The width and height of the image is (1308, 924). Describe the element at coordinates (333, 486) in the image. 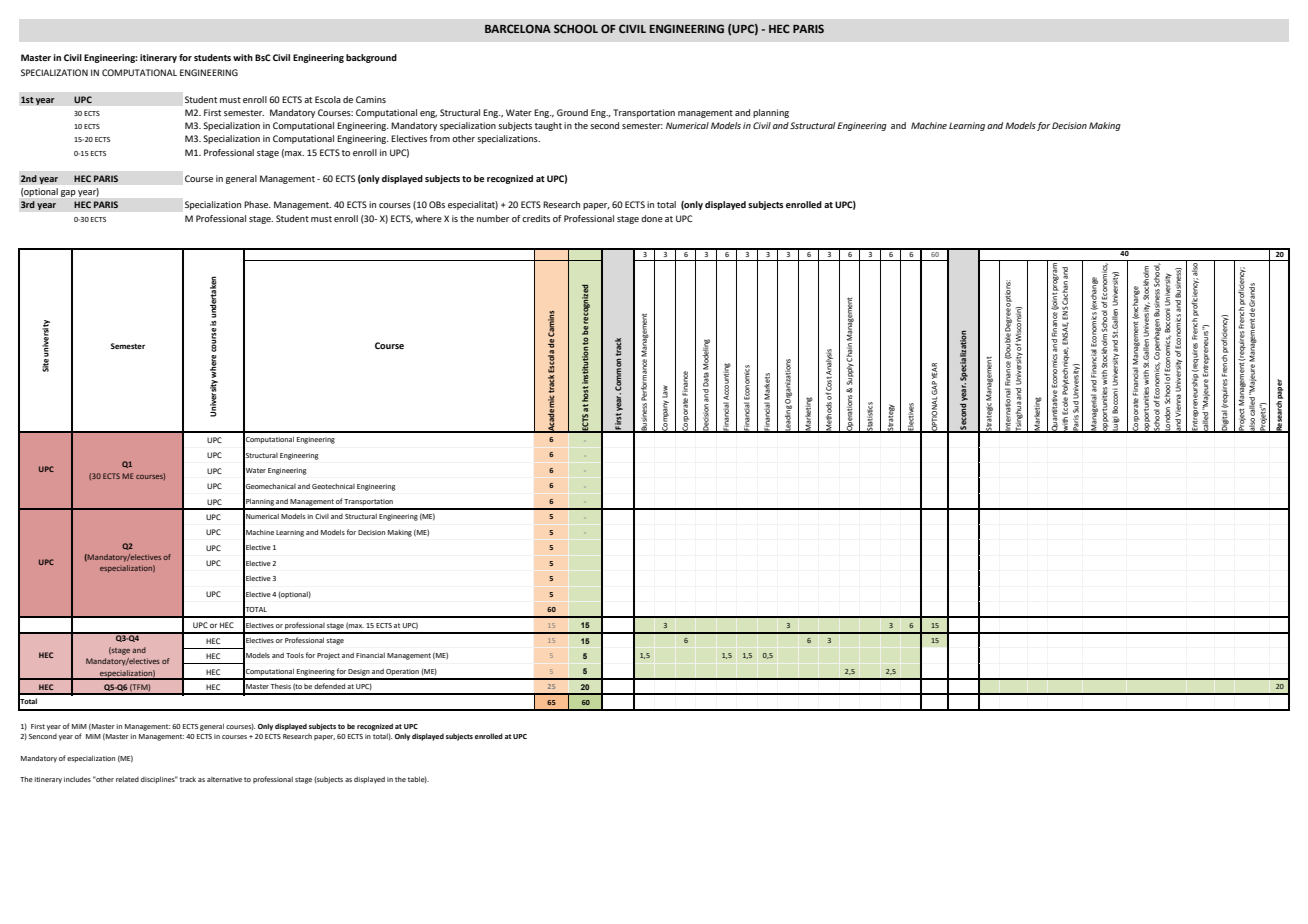

I see `Geotechnical` at that location.
